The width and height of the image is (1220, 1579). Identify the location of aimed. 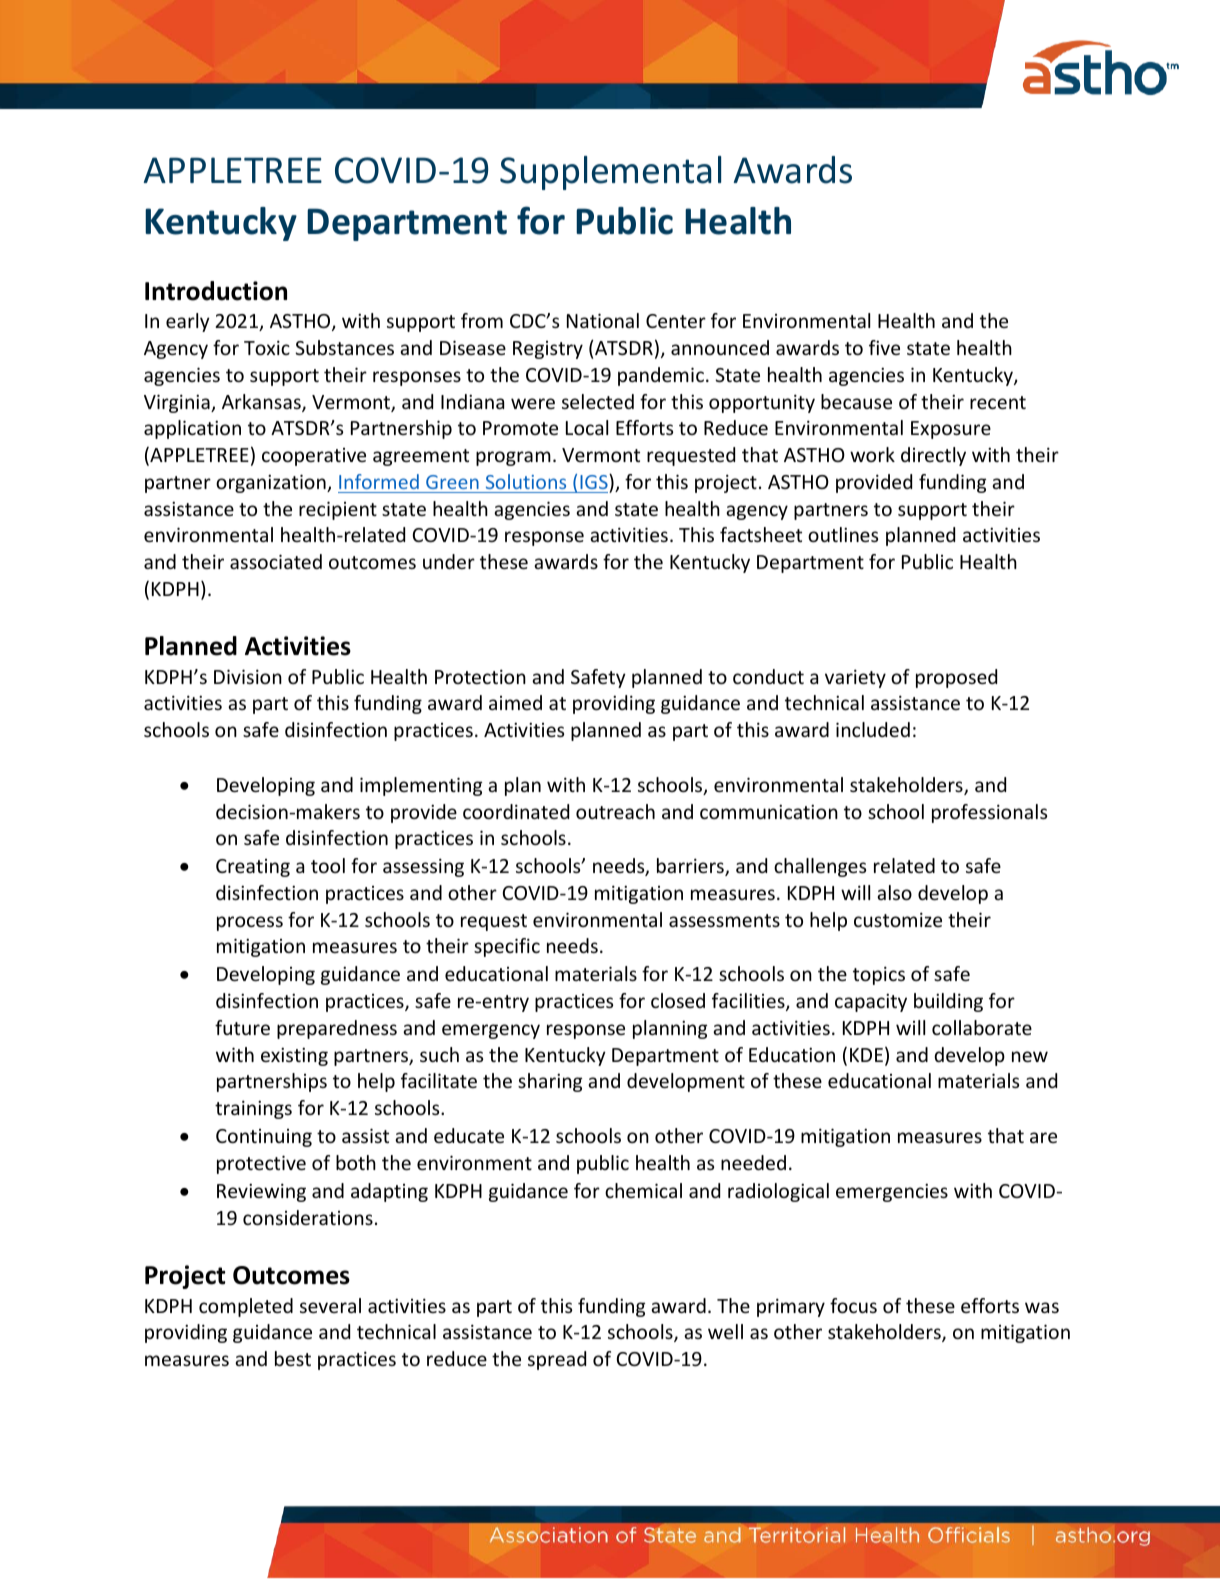
(515, 702).
